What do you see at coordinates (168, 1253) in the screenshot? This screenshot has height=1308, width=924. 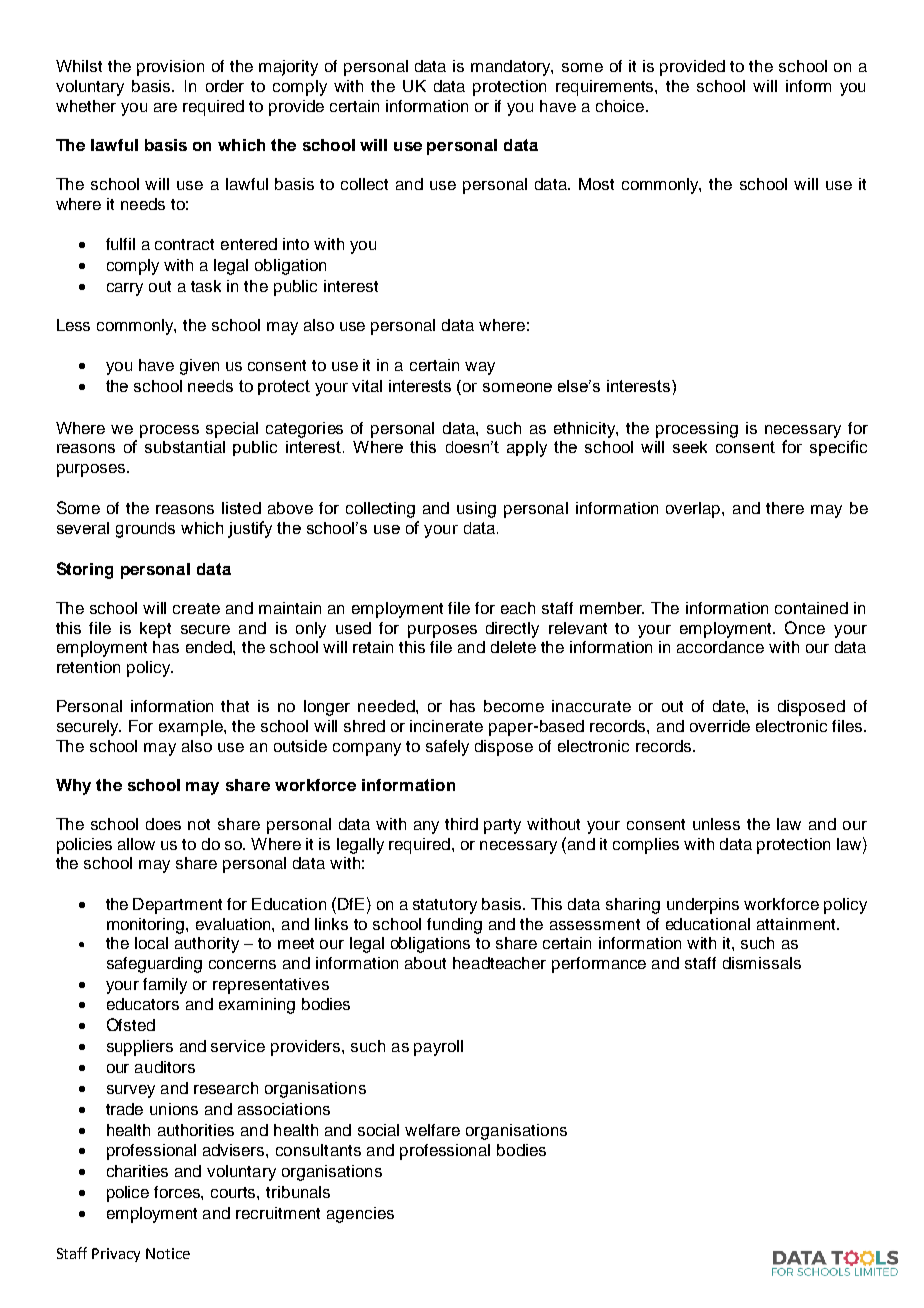 I see `Notice` at bounding box center [168, 1253].
